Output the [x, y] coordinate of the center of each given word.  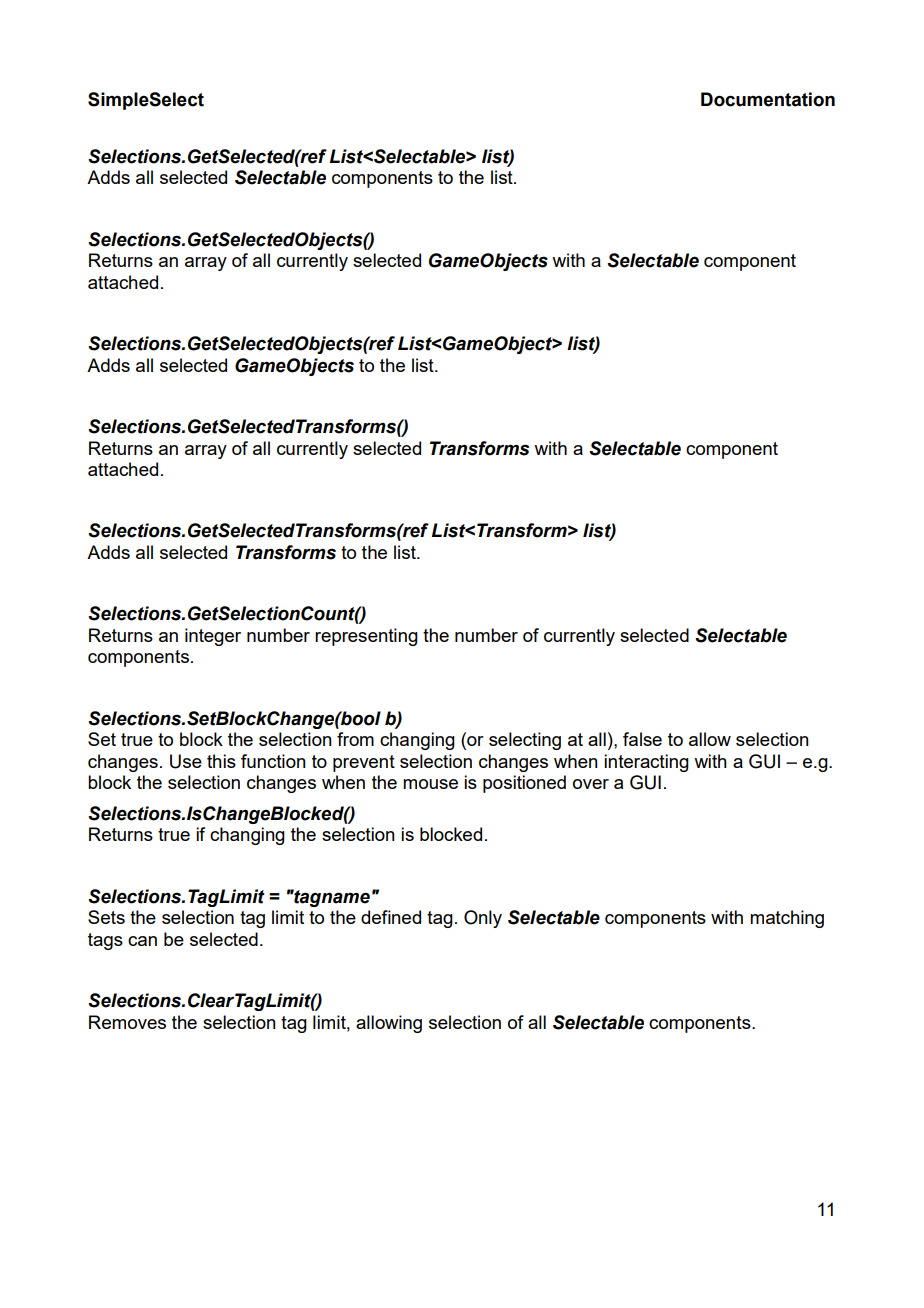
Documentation [768, 99]
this [221, 761]
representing [366, 637]
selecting [525, 741]
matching [787, 919]
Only [483, 919]
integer [213, 637]
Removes [127, 1022]
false [642, 739]
